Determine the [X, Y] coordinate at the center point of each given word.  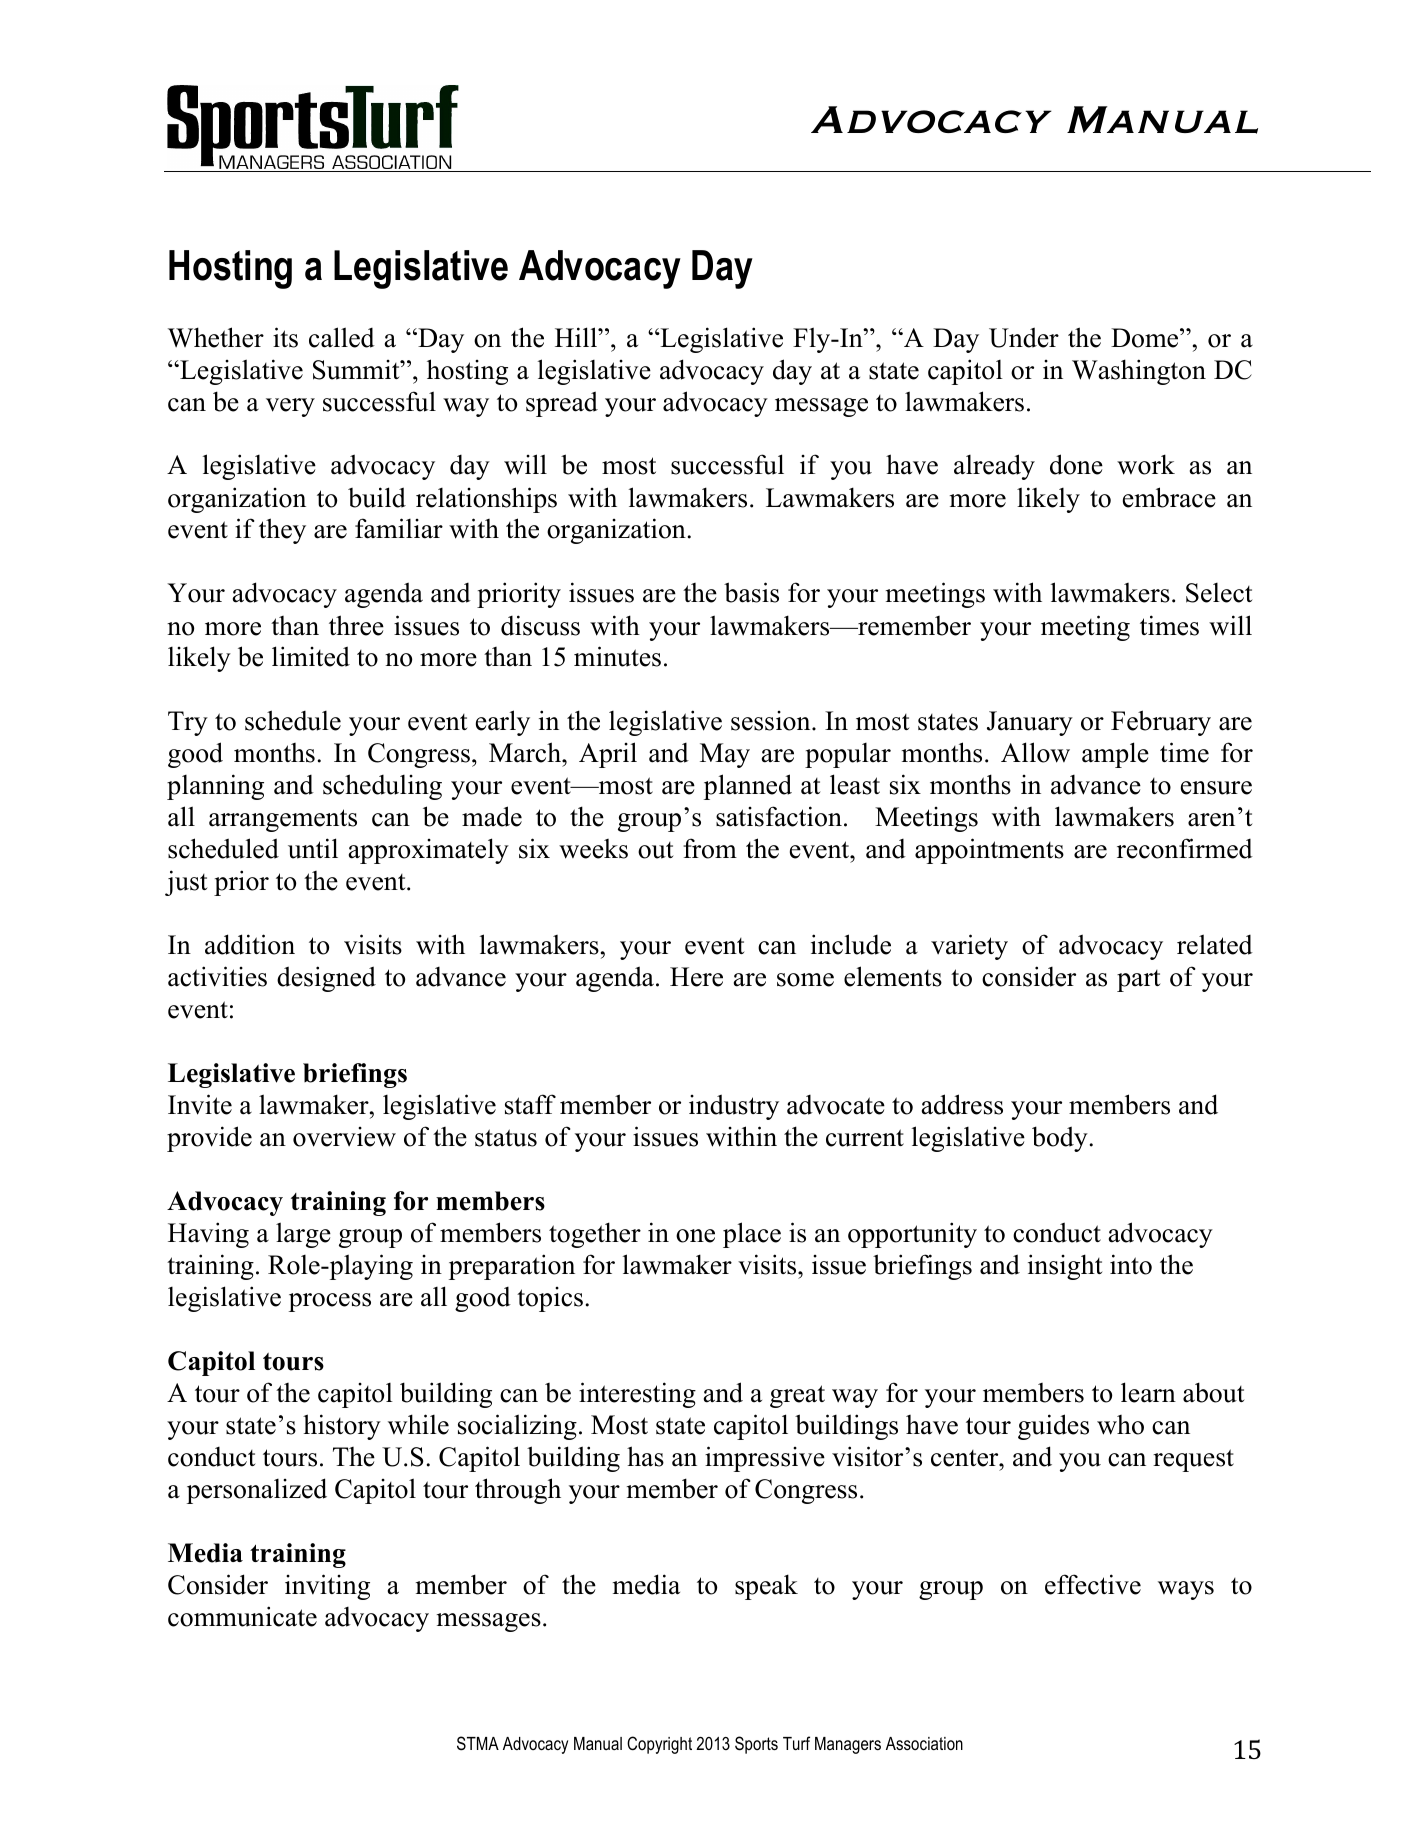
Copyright [659, 1745]
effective [1093, 1584]
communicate [242, 1616]
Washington [1139, 372]
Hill [577, 337]
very [290, 407]
